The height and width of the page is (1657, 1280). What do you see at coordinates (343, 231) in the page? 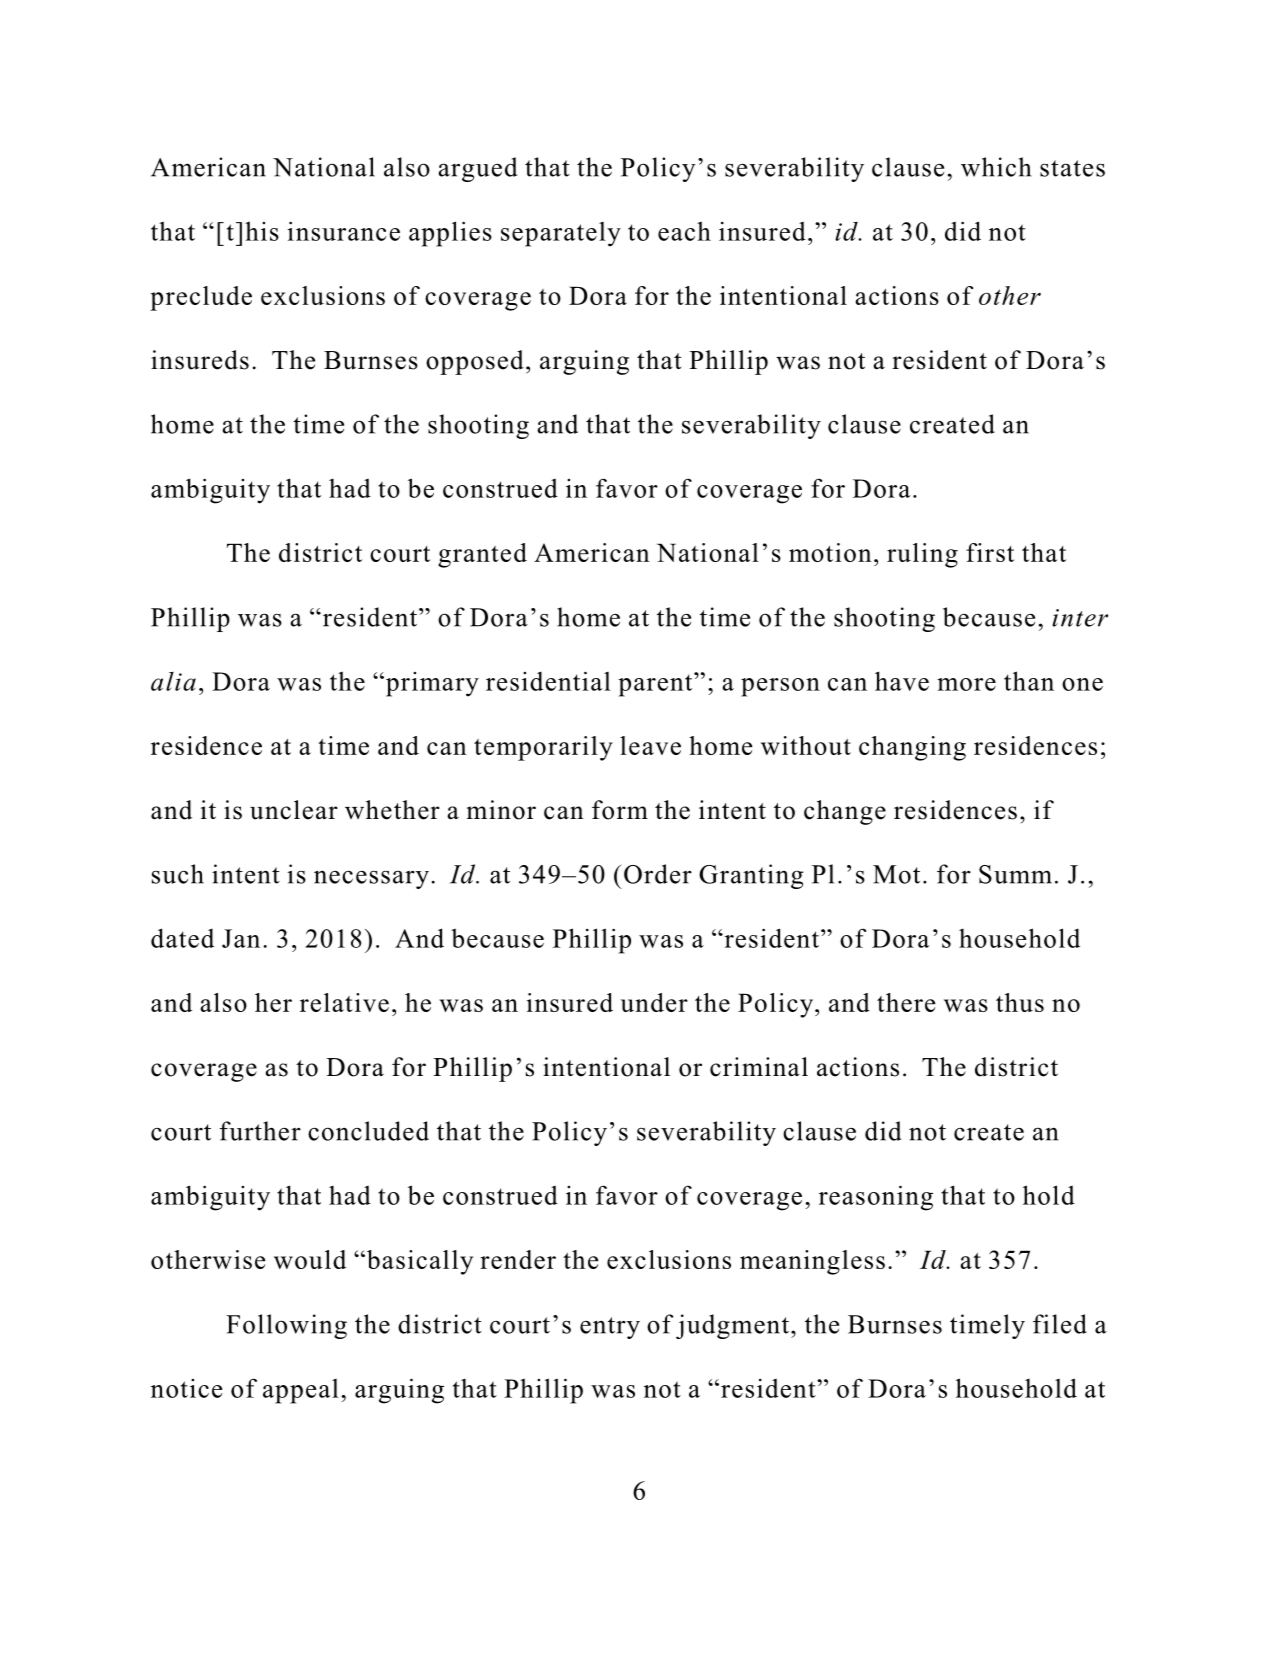
I see `insurance` at bounding box center [343, 231].
